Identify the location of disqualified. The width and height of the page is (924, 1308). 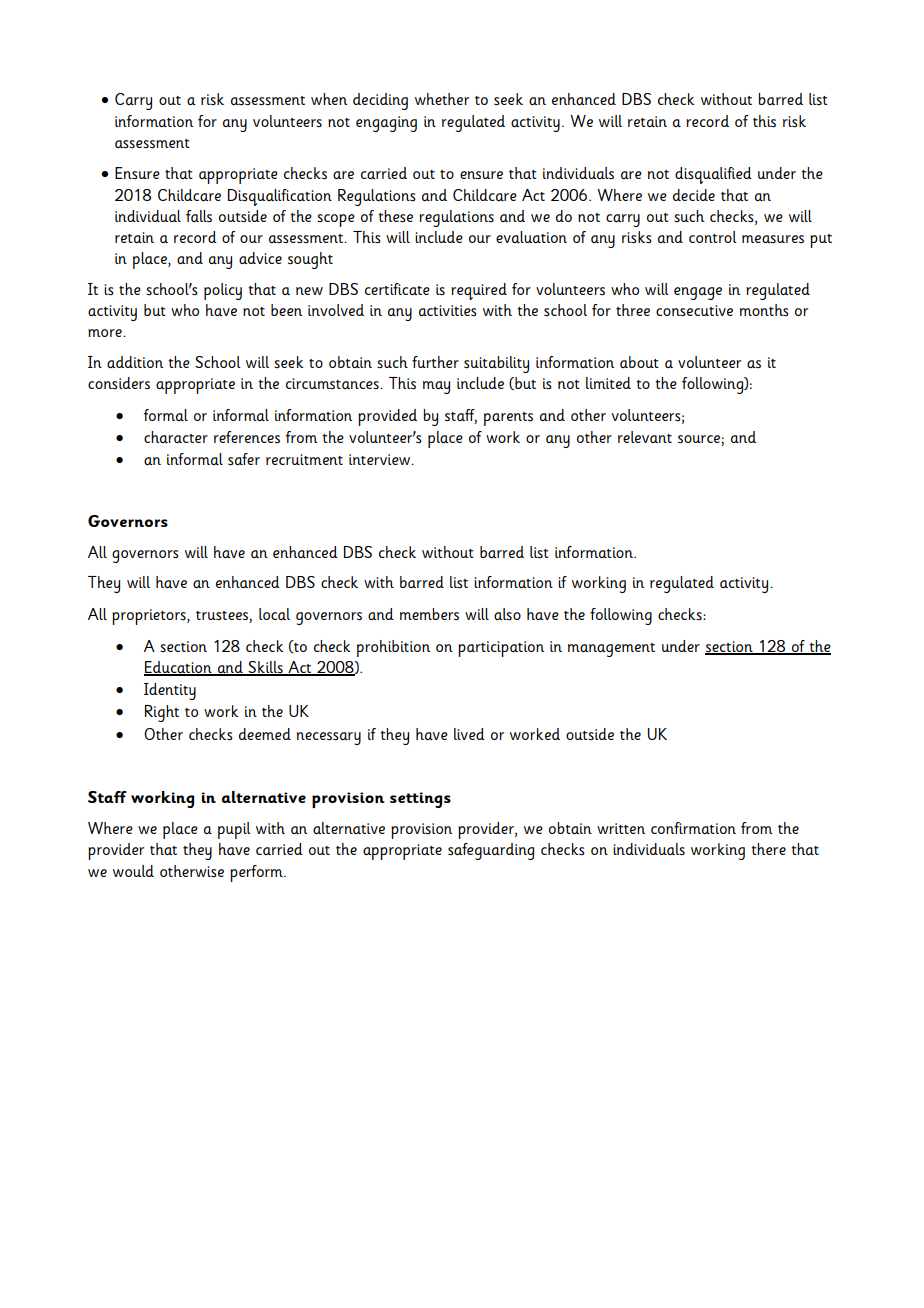
(713, 175).
